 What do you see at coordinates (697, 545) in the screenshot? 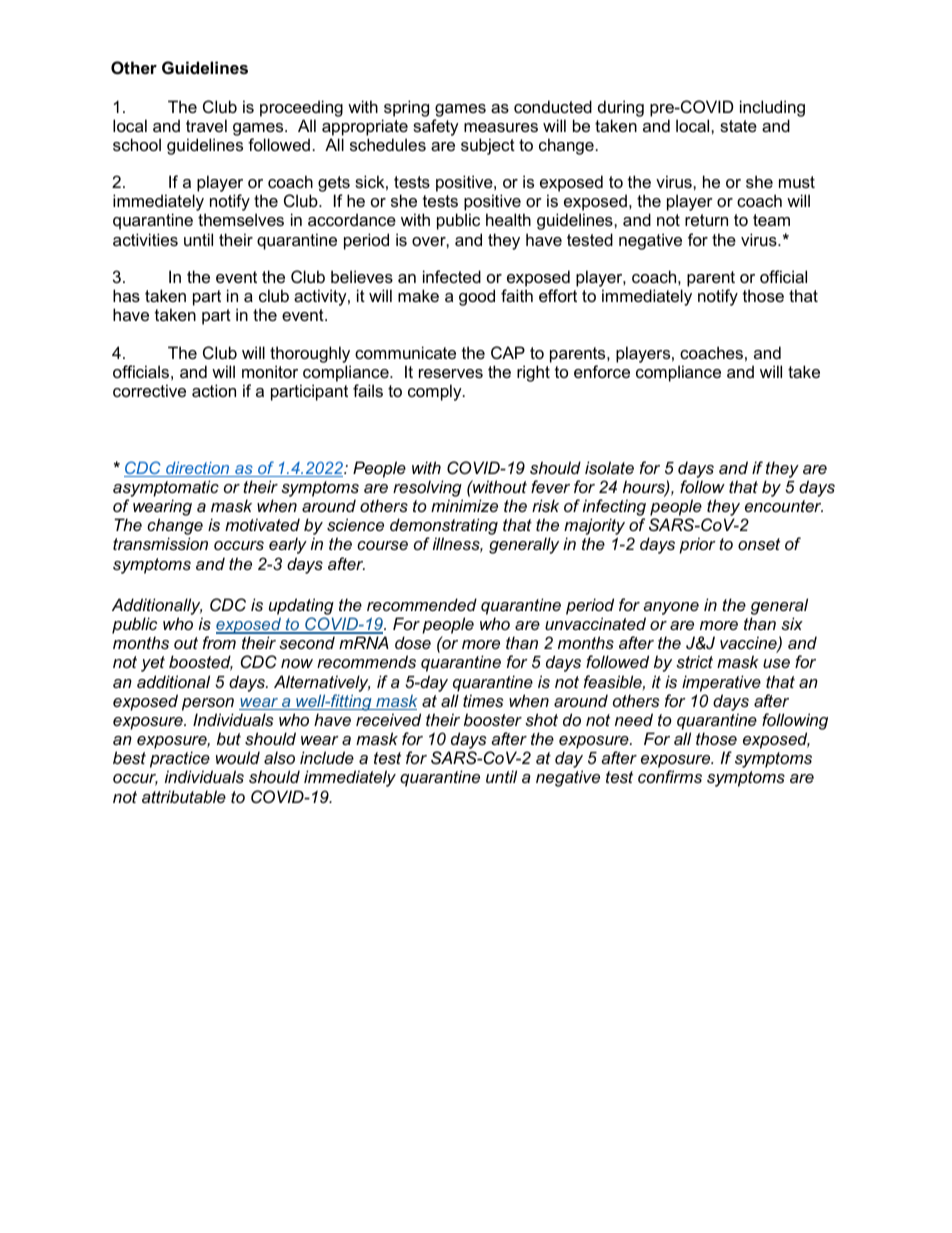
I see `prior` at bounding box center [697, 545].
